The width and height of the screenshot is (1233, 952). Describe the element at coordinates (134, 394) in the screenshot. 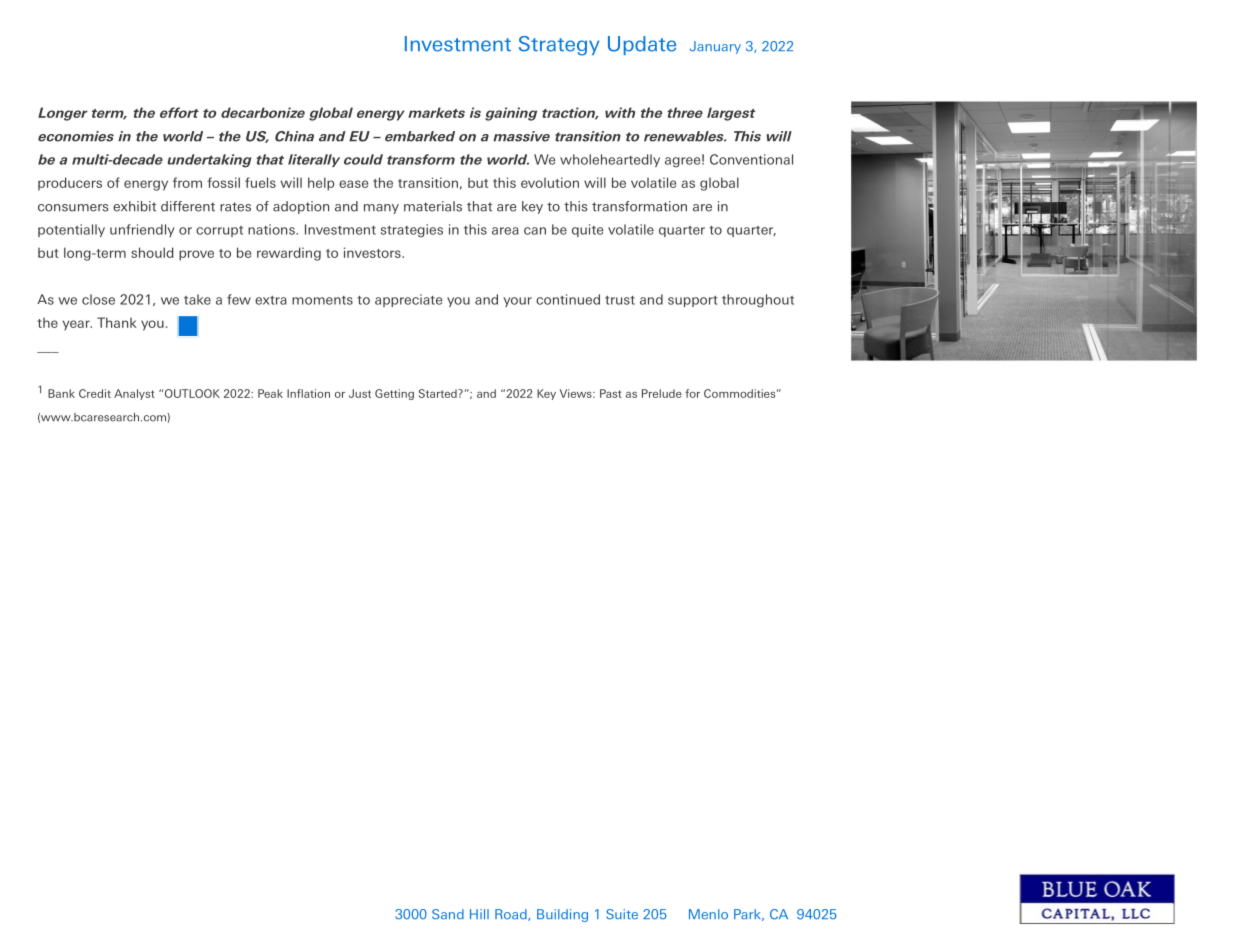

I see `Analyst` at that location.
